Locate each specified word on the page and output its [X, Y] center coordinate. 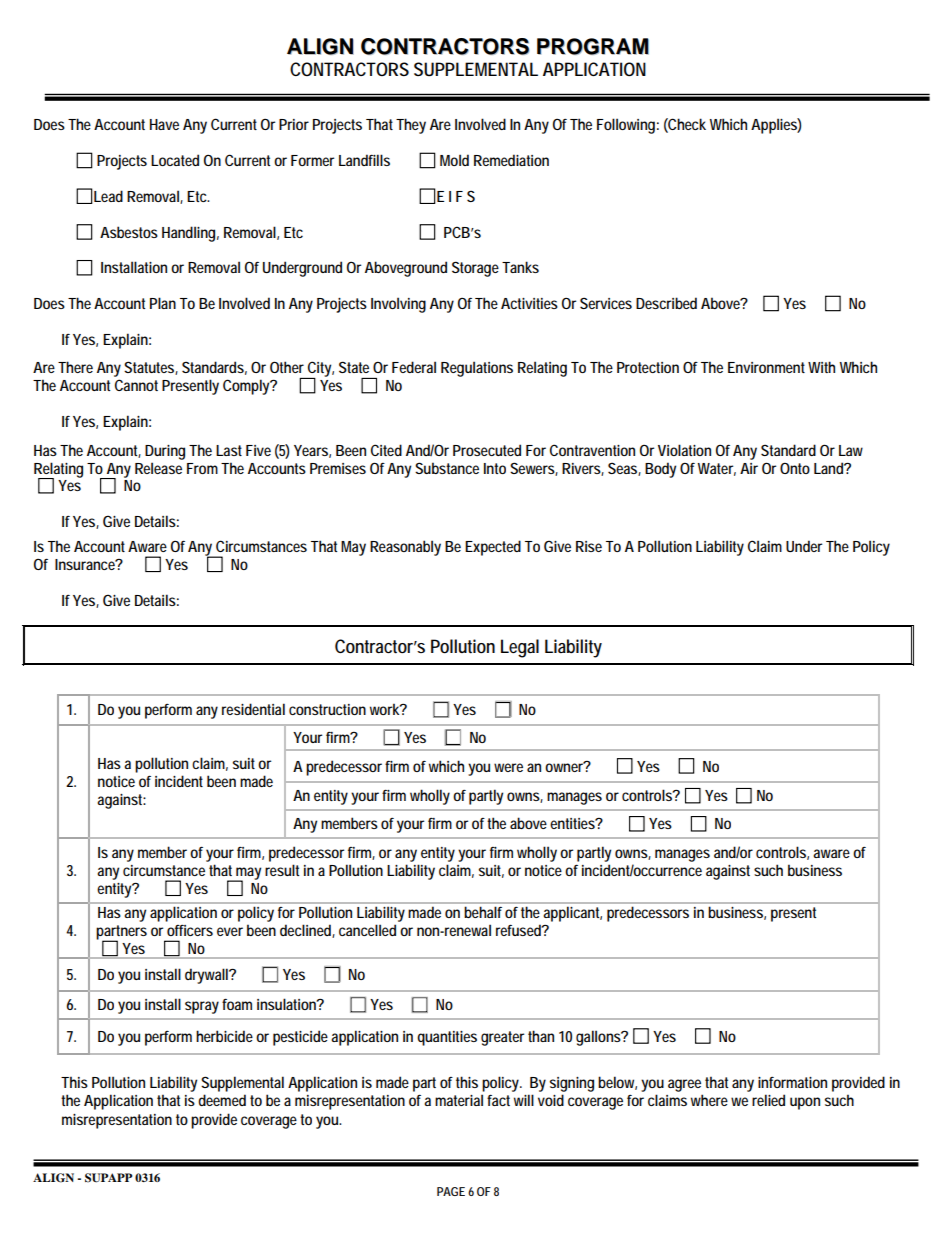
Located [175, 160]
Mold [454, 160]
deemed [222, 1100]
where [709, 1100]
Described [666, 303]
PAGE [451, 1191]
